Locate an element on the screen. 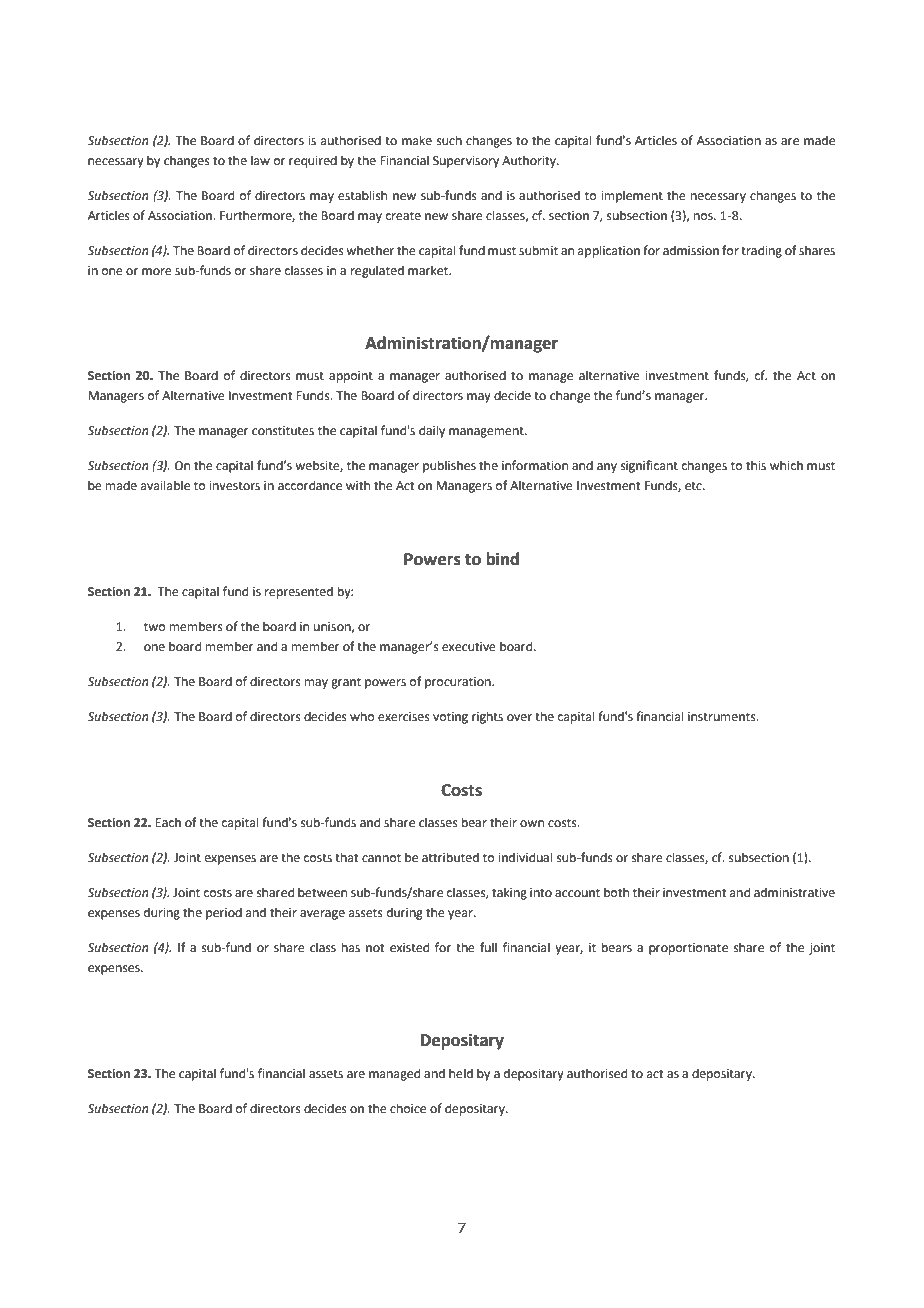 The image size is (924, 1308). Supervisory is located at coordinates (466, 162).
